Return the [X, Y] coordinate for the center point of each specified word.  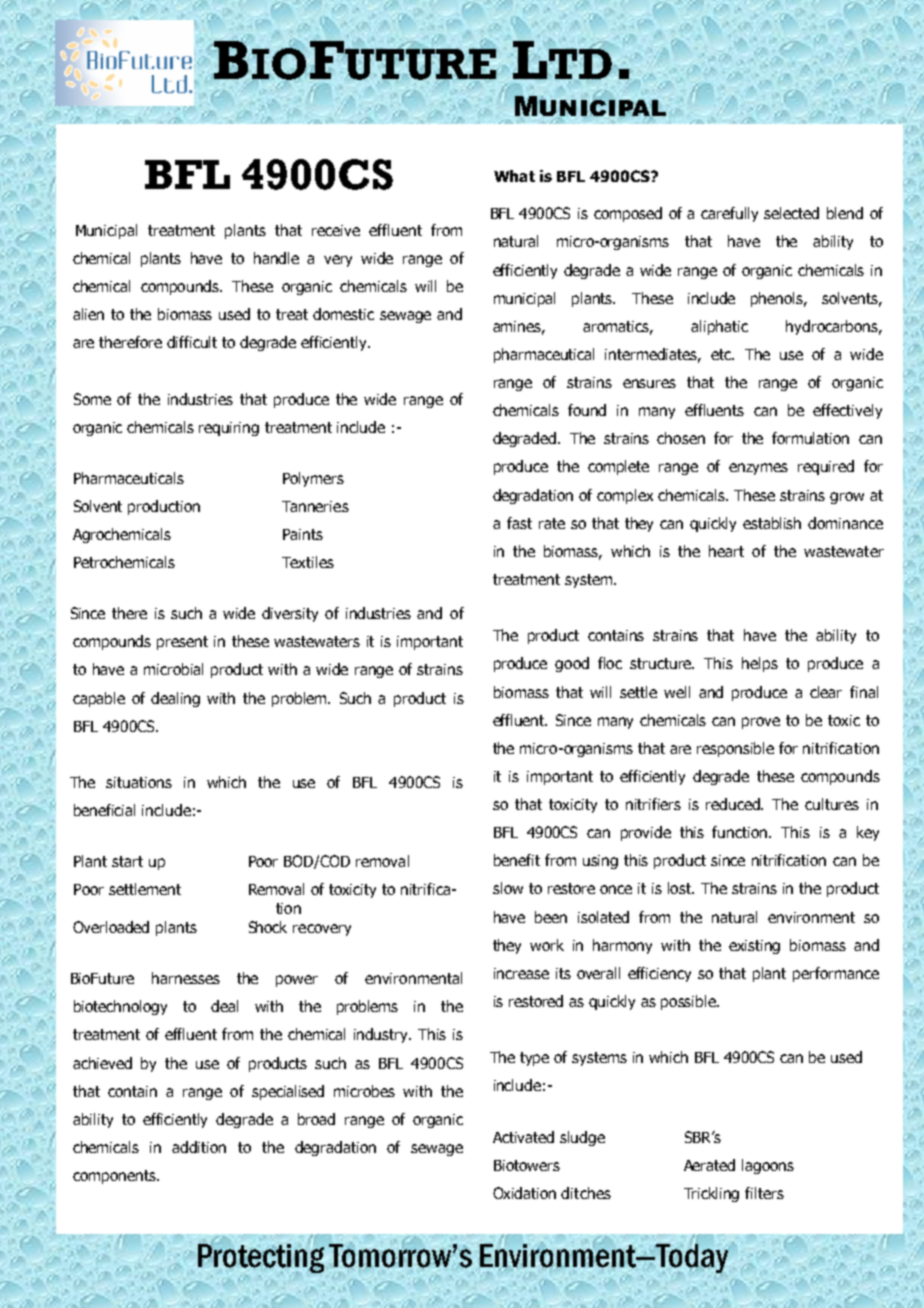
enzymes [758, 469]
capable [99, 699]
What [514, 176]
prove [761, 723]
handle [276, 258]
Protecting [261, 1258]
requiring [229, 429]
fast [519, 523]
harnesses [186, 978]
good [572, 664]
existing [754, 947]
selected [791, 213]
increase [521, 973]
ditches [586, 1193]
